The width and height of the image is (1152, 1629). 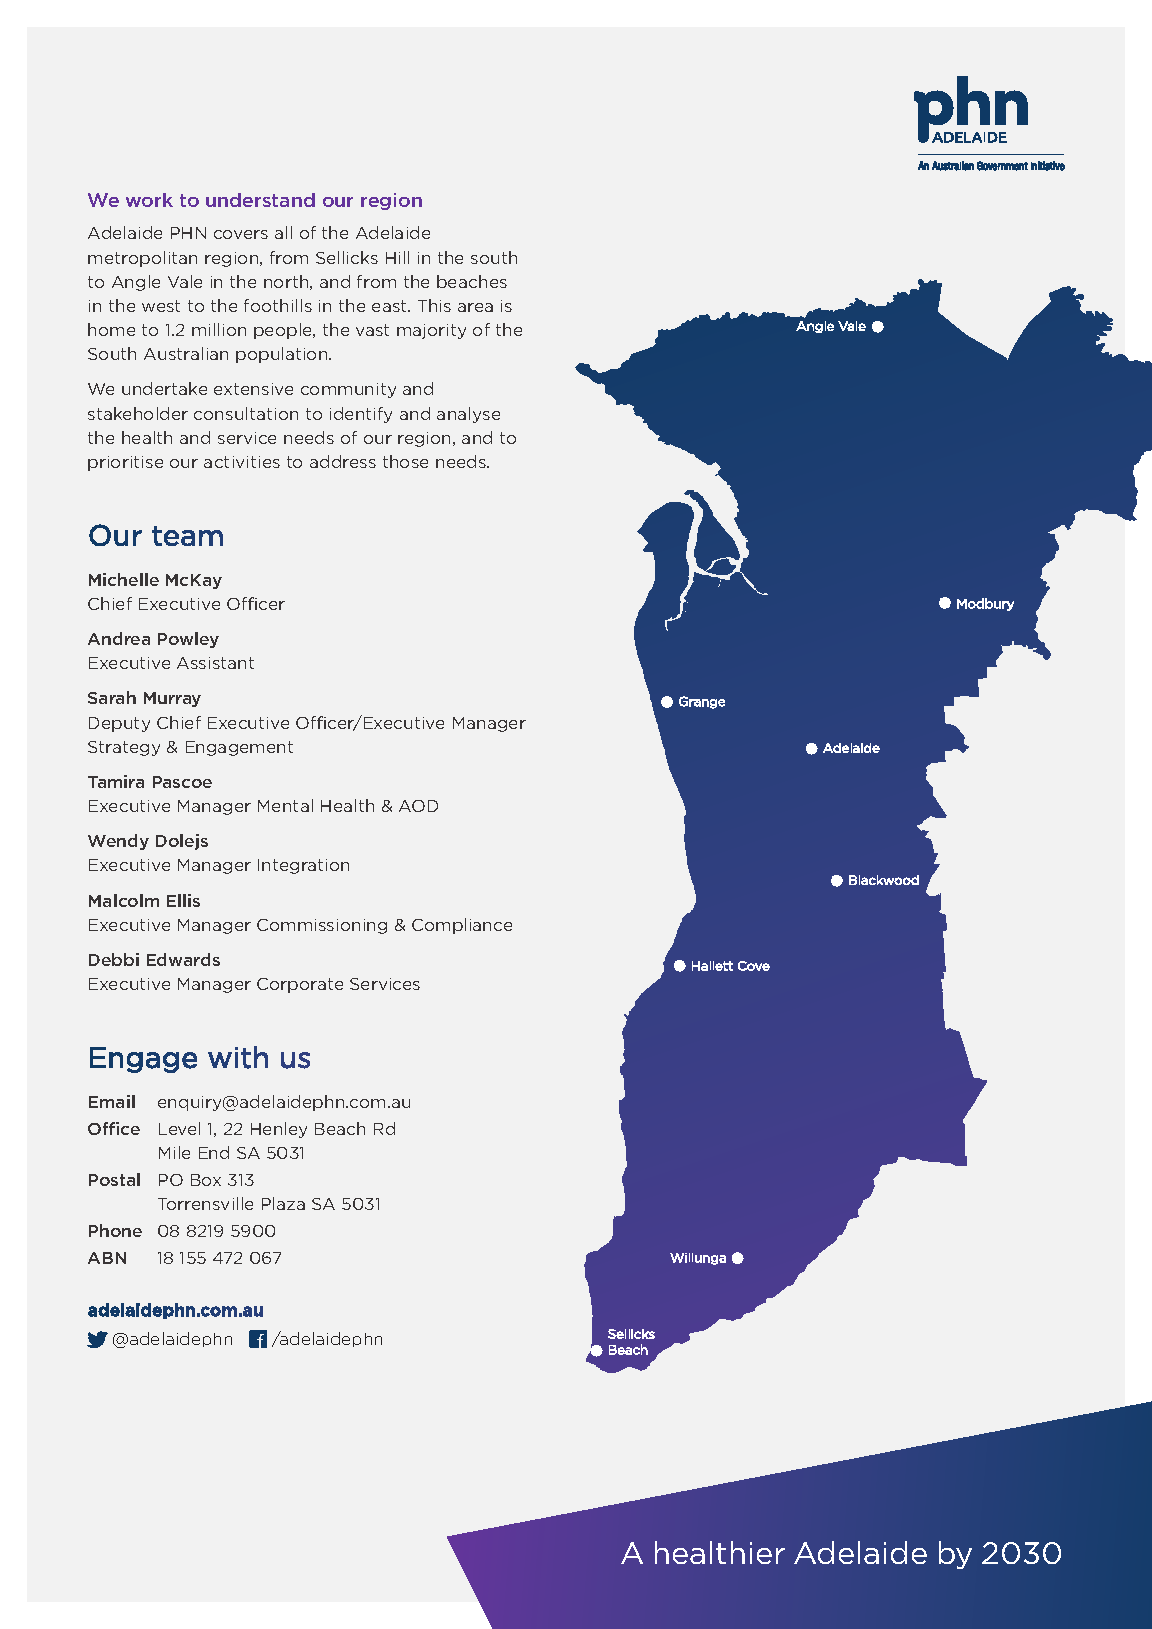 I want to click on Andrea, so click(x=119, y=638).
